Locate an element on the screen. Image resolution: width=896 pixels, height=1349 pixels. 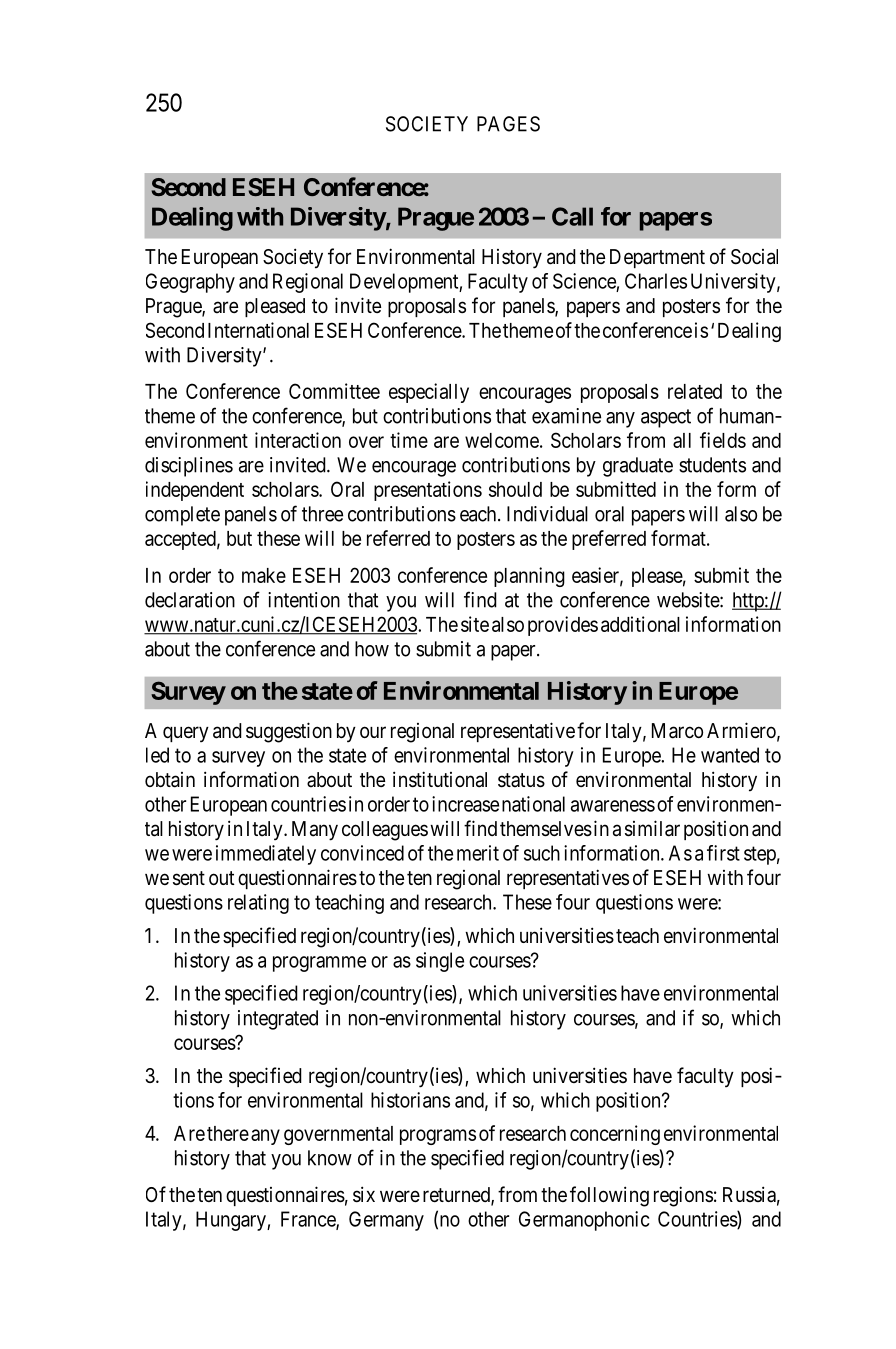
first is located at coordinates (723, 853).
